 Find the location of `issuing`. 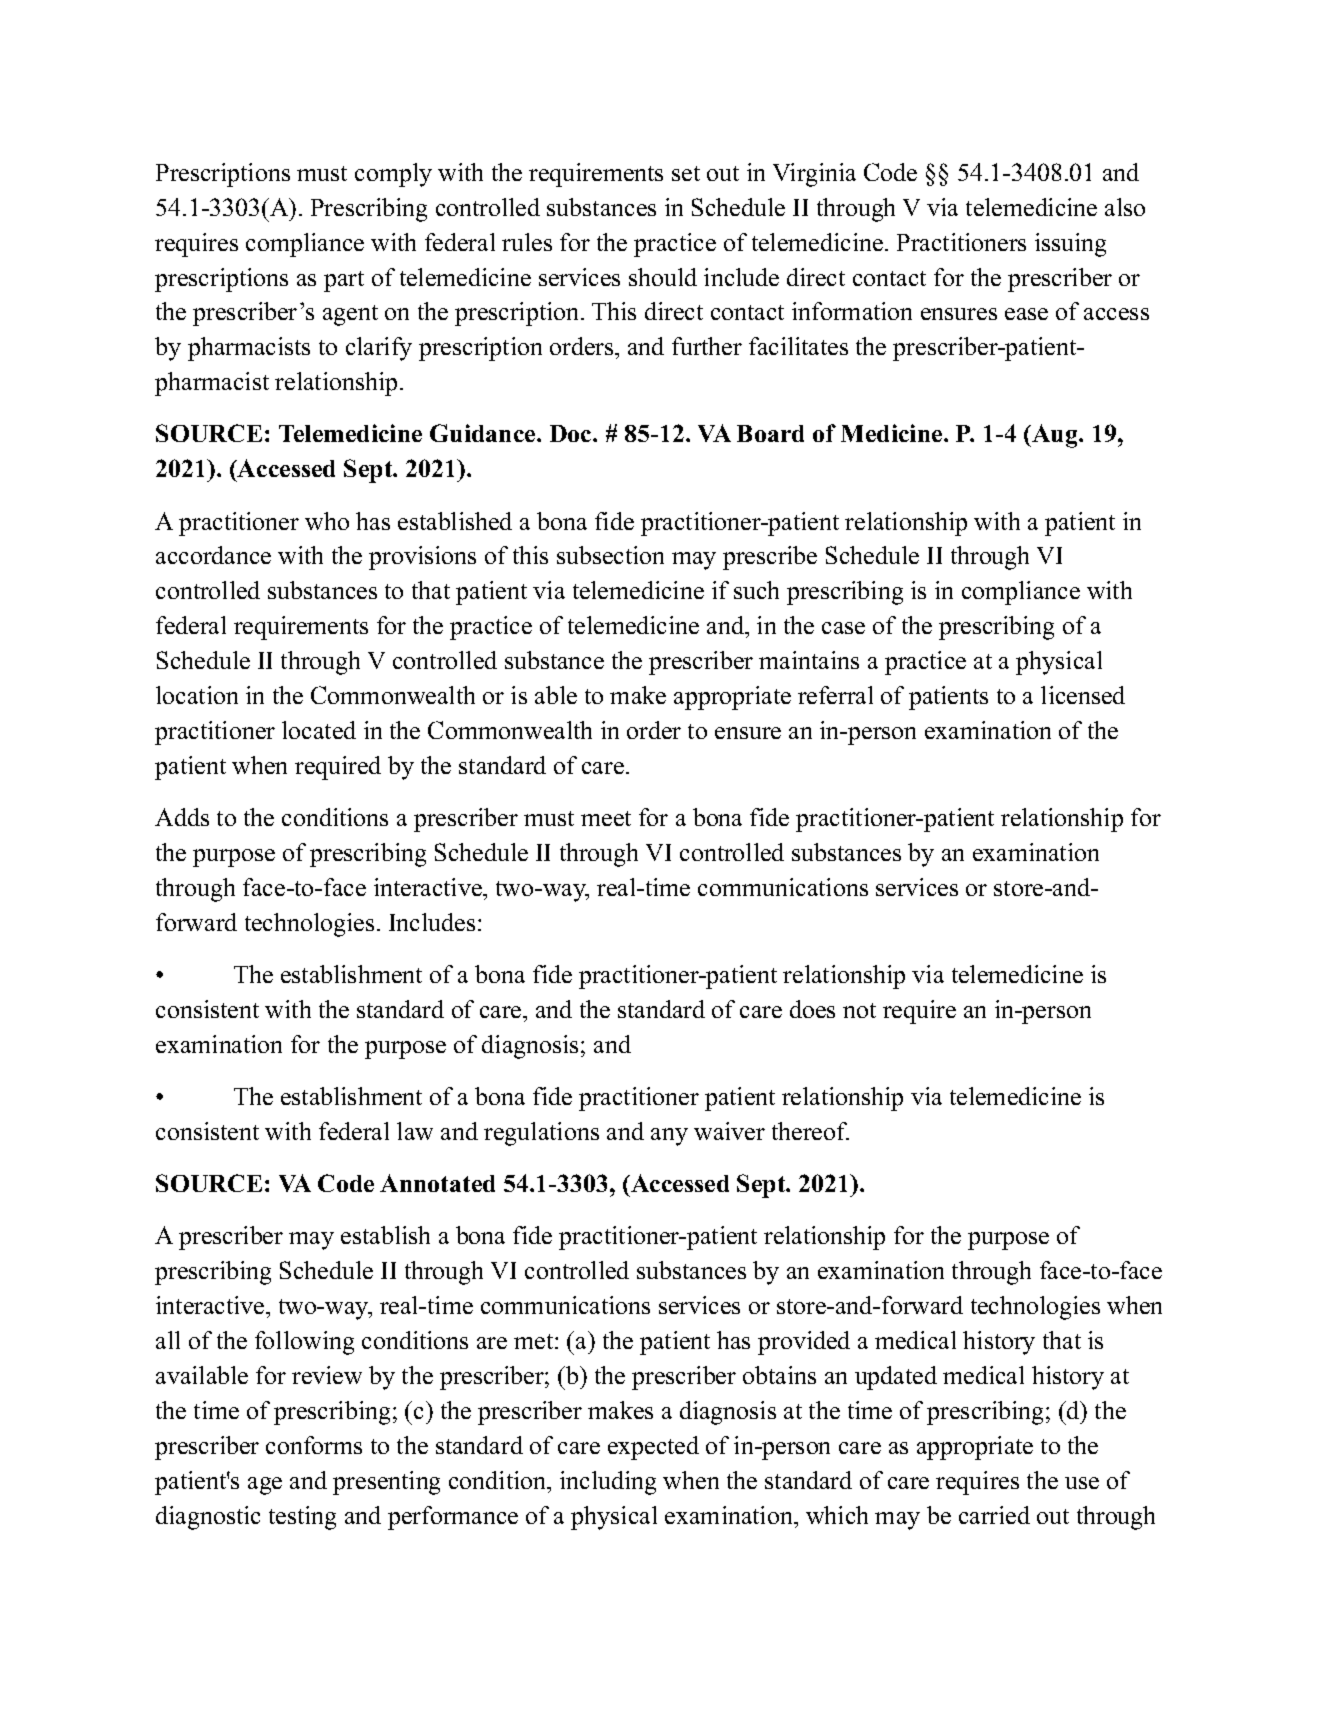

issuing is located at coordinates (1070, 245).
